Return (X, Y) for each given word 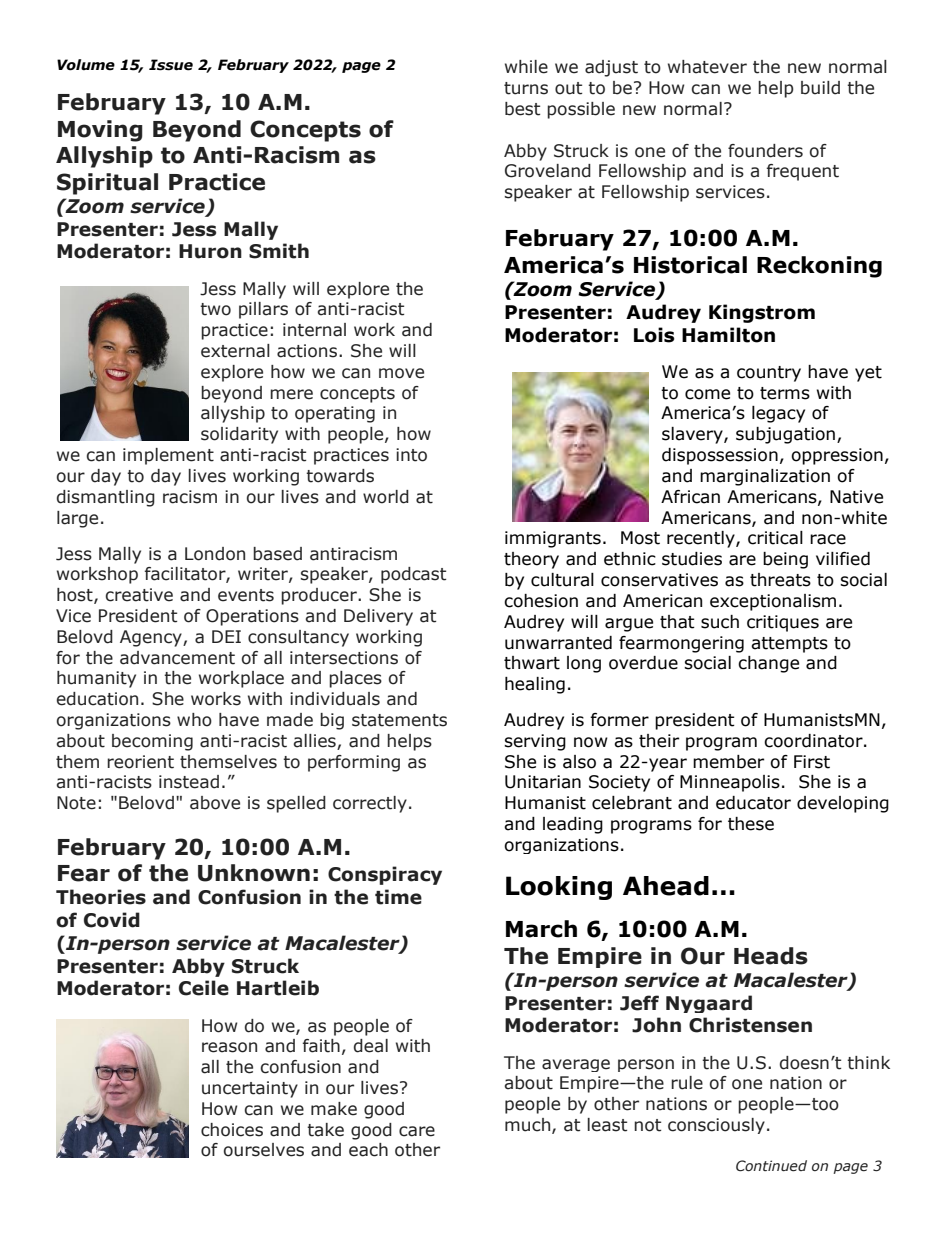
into (411, 455)
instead (189, 782)
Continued (771, 1166)
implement (168, 456)
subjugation (785, 435)
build (820, 88)
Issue (171, 65)
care (417, 1131)
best (522, 109)
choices (232, 1130)
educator (753, 803)
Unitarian (543, 782)
